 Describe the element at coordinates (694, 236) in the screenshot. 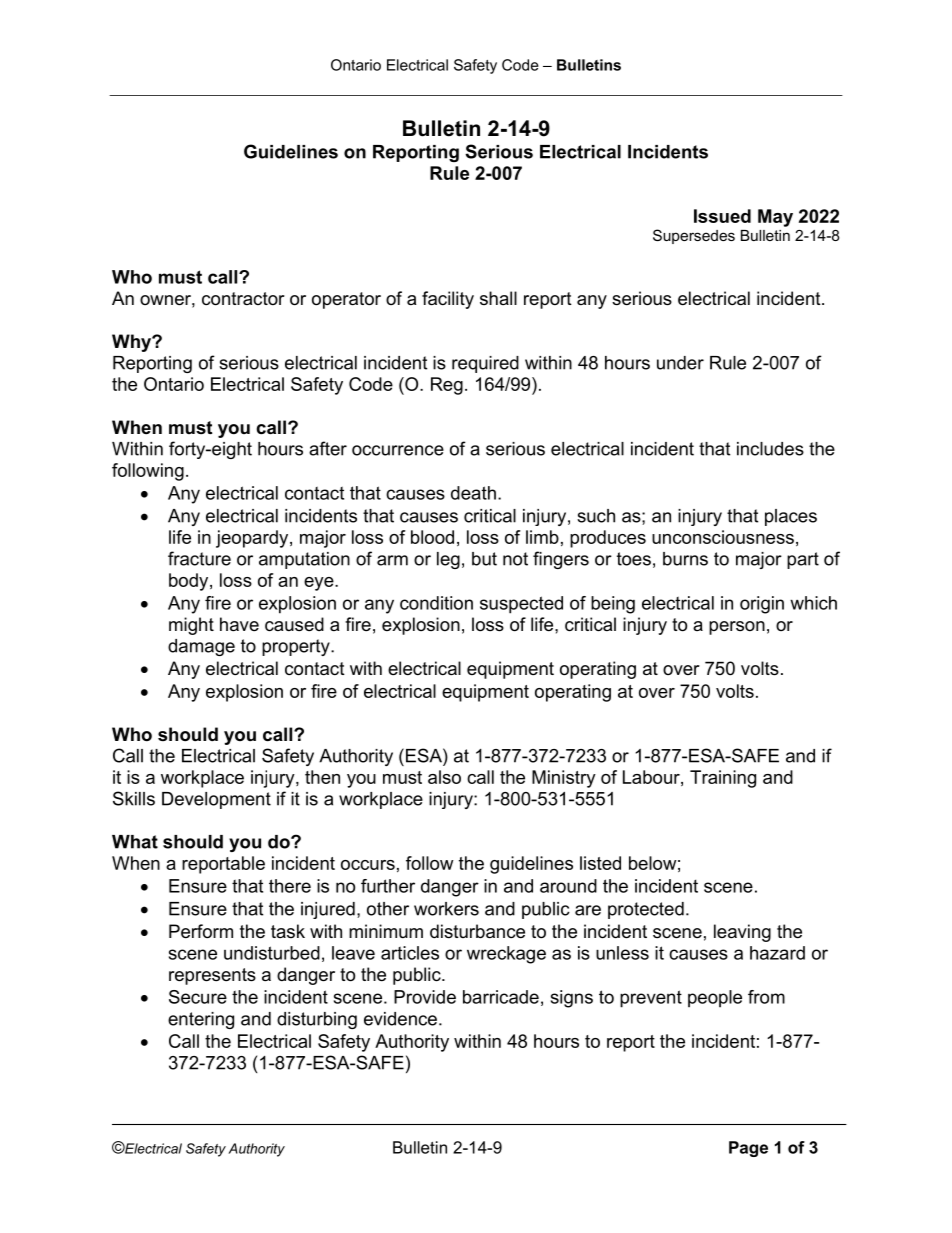

I see `Supersedes` at that location.
